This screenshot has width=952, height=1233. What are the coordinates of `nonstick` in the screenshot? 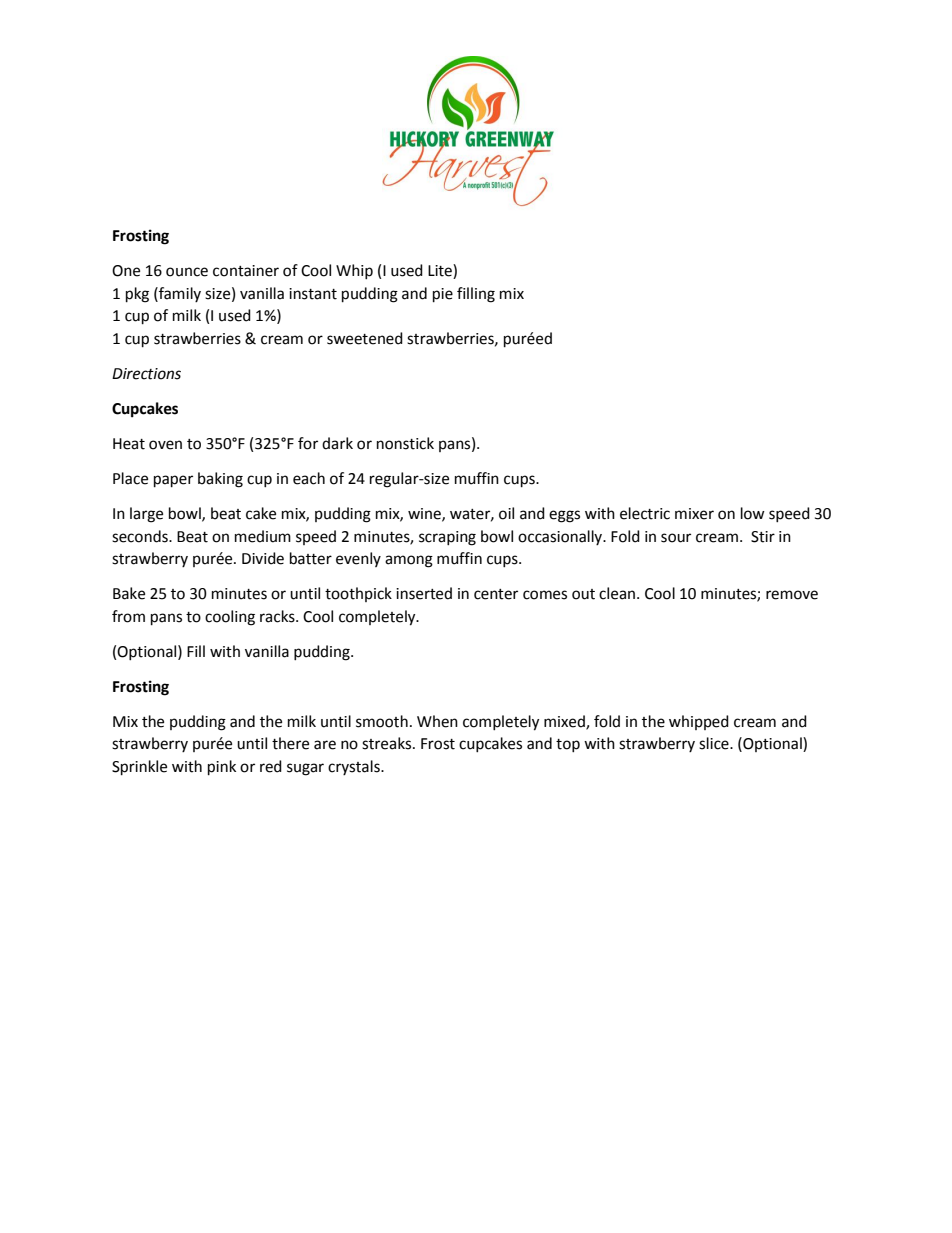 It's located at (405, 443).
